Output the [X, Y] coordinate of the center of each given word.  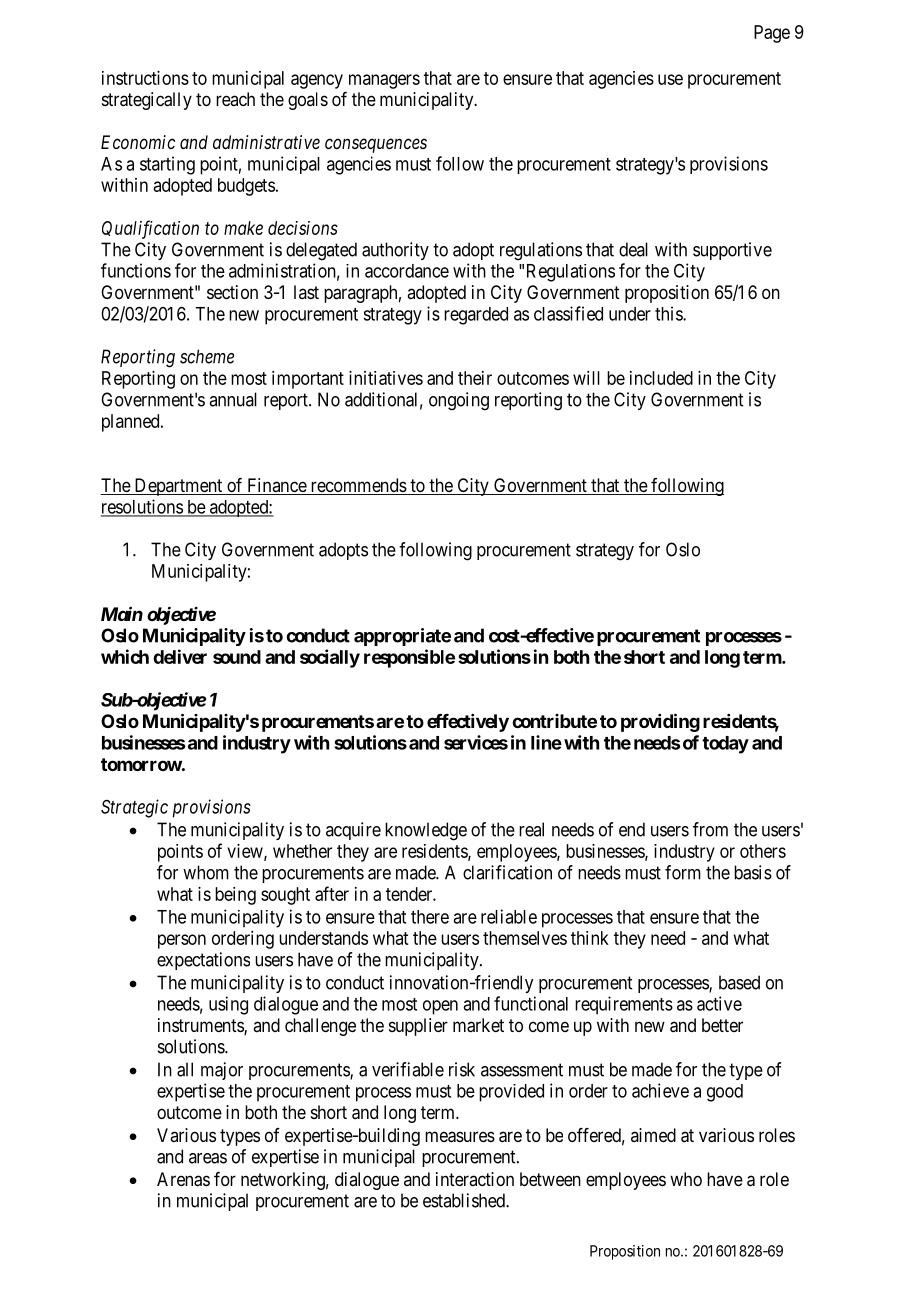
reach [235, 99]
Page [772, 34]
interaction [475, 1179]
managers [384, 81]
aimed [653, 1135]
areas [208, 1158]
